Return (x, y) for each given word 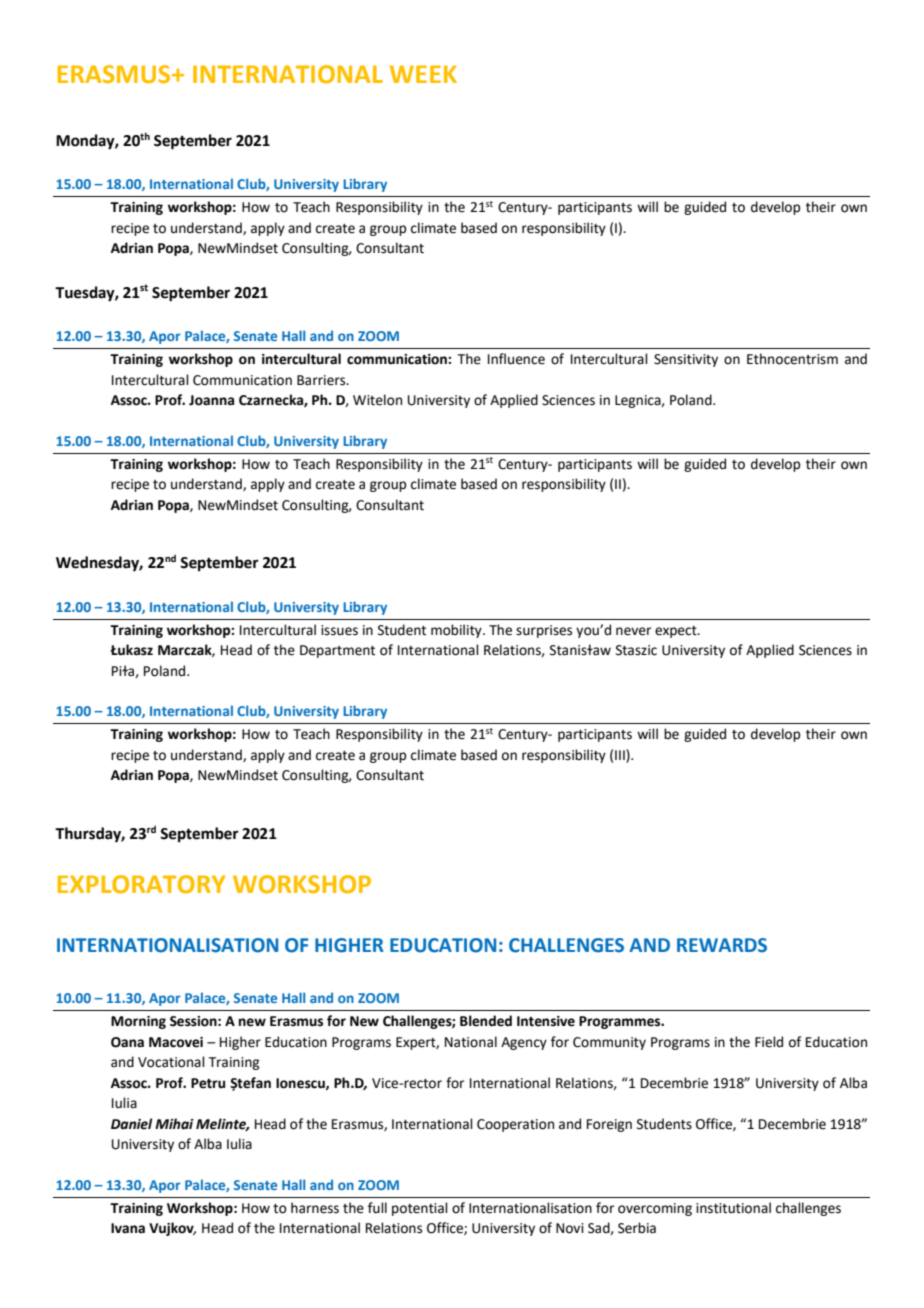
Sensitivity (686, 360)
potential (420, 1209)
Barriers (322, 380)
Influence (516, 359)
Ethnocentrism (792, 359)
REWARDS (722, 945)
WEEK (423, 74)
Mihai (174, 1124)
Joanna (211, 400)
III (621, 754)
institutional (733, 1208)
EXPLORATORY (141, 884)
